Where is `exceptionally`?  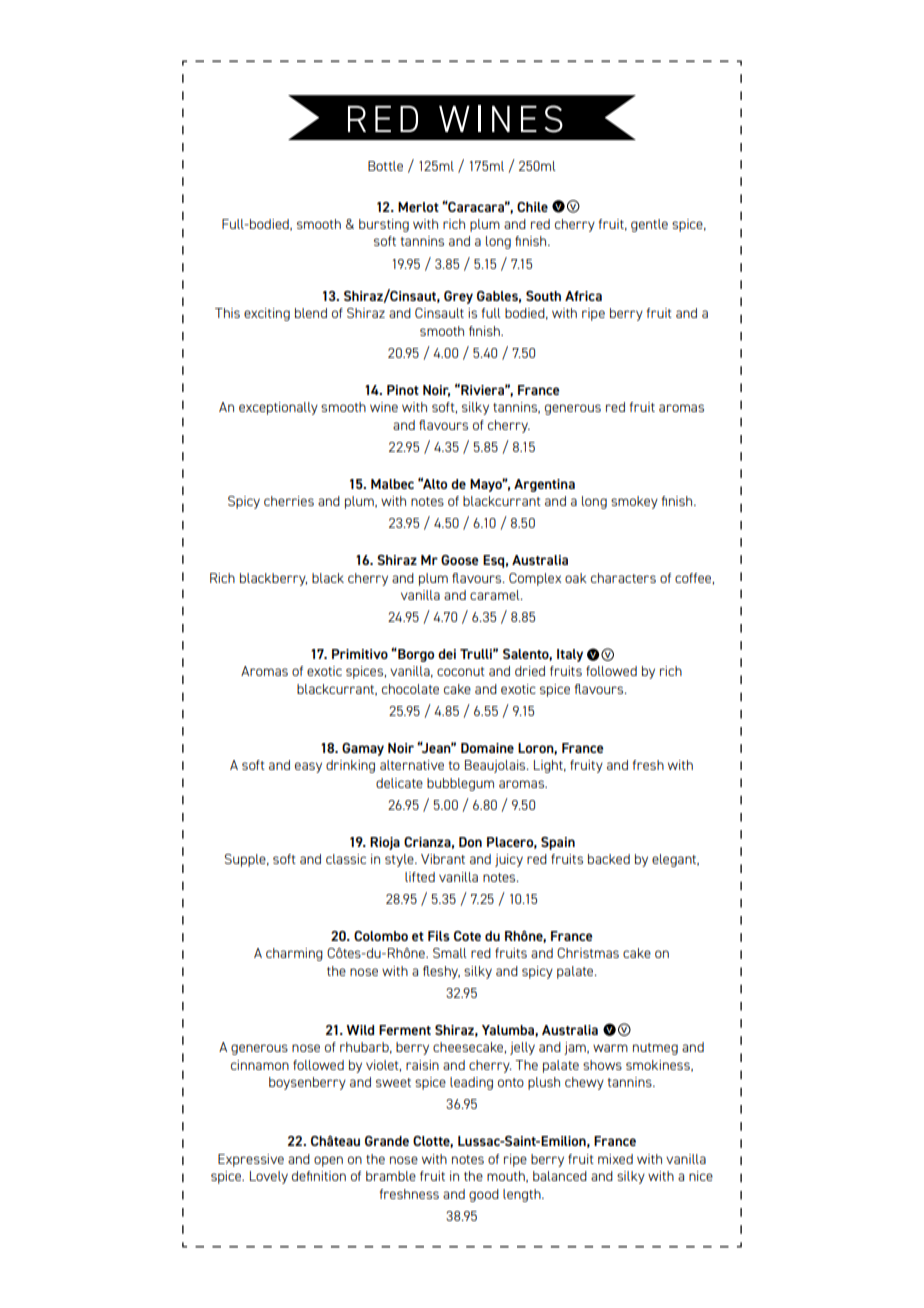 exceptionally is located at coordinates (278, 408).
